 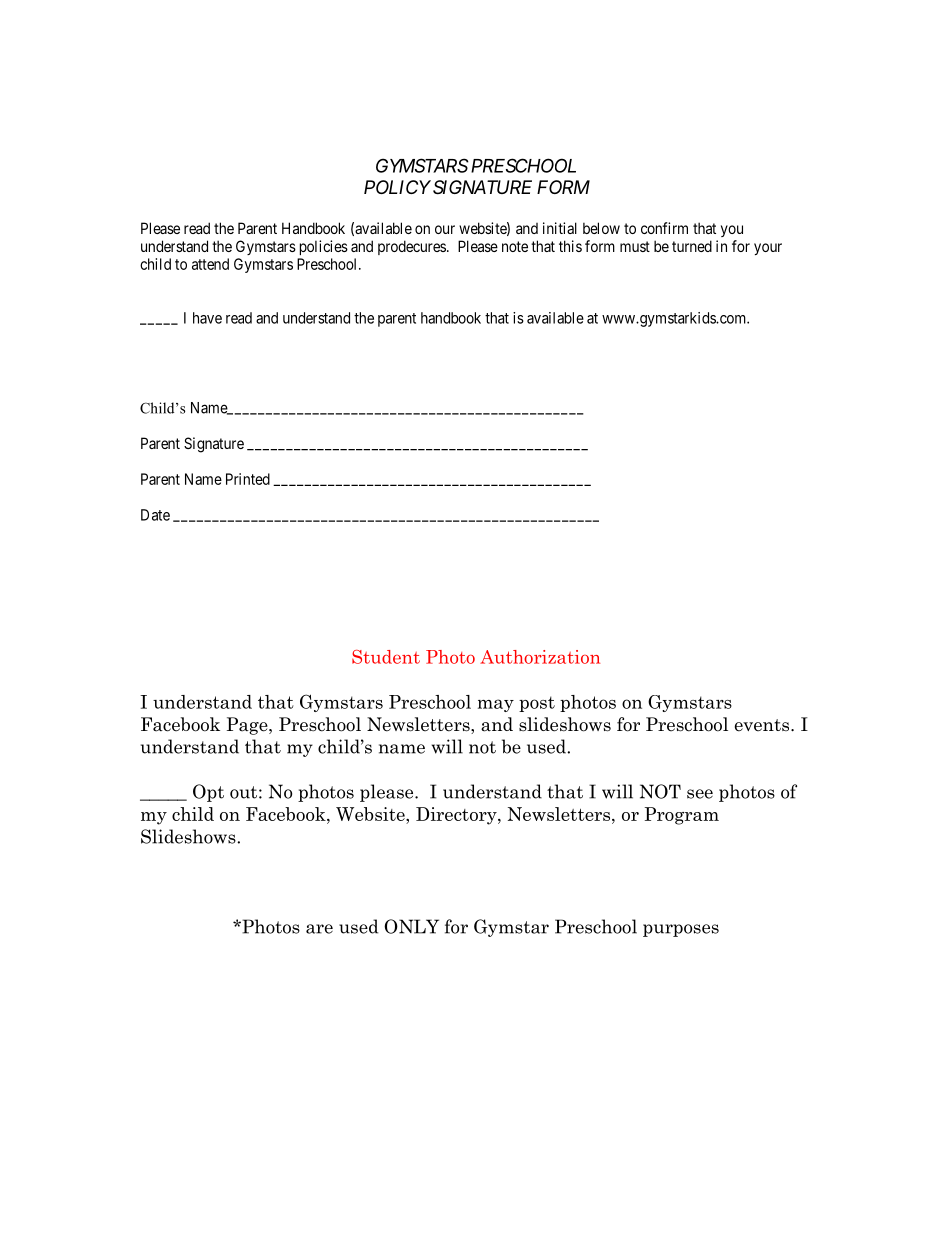 I want to click on Authorization, so click(x=540, y=657).
